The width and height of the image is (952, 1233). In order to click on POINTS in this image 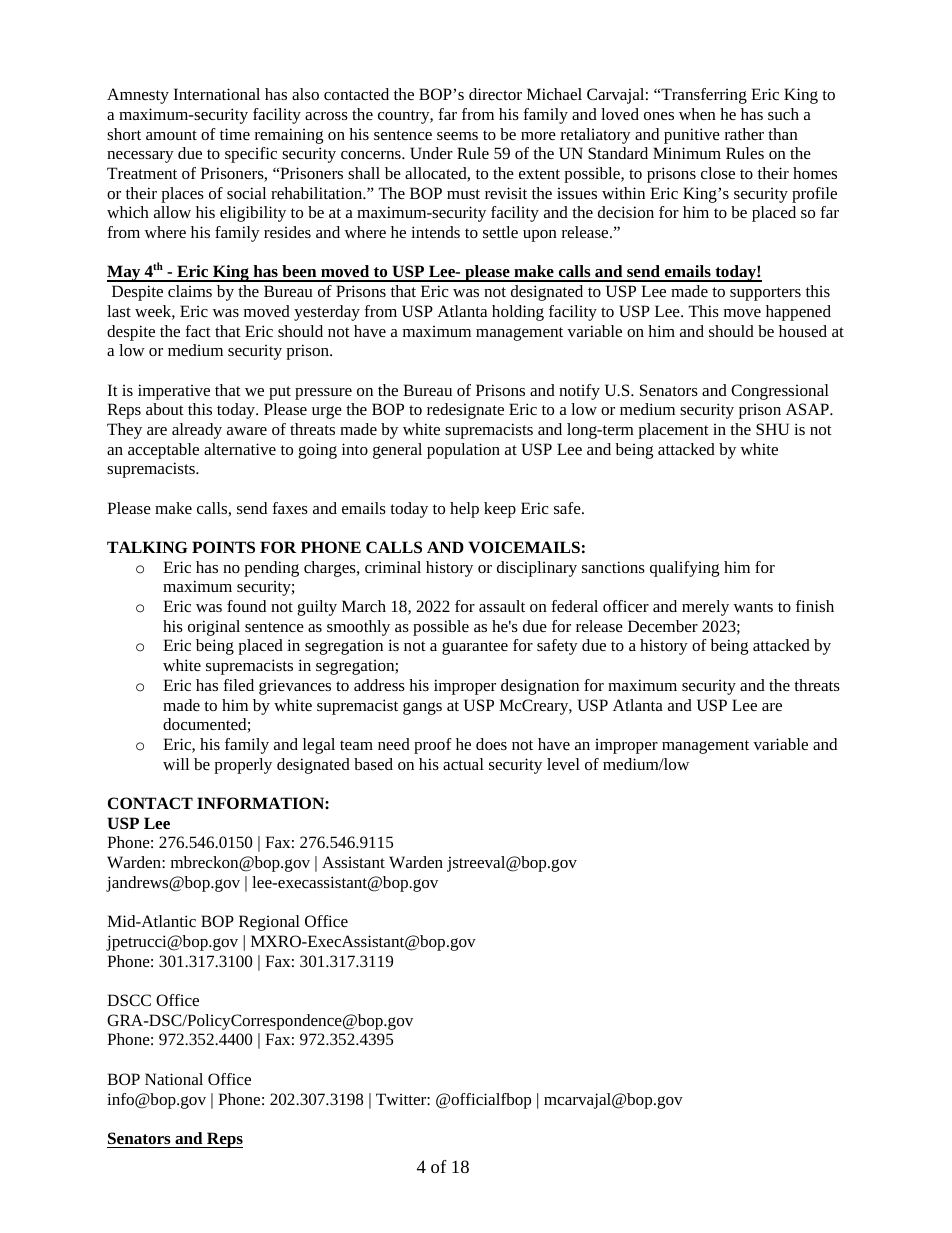, I will do `click(223, 547)`.
